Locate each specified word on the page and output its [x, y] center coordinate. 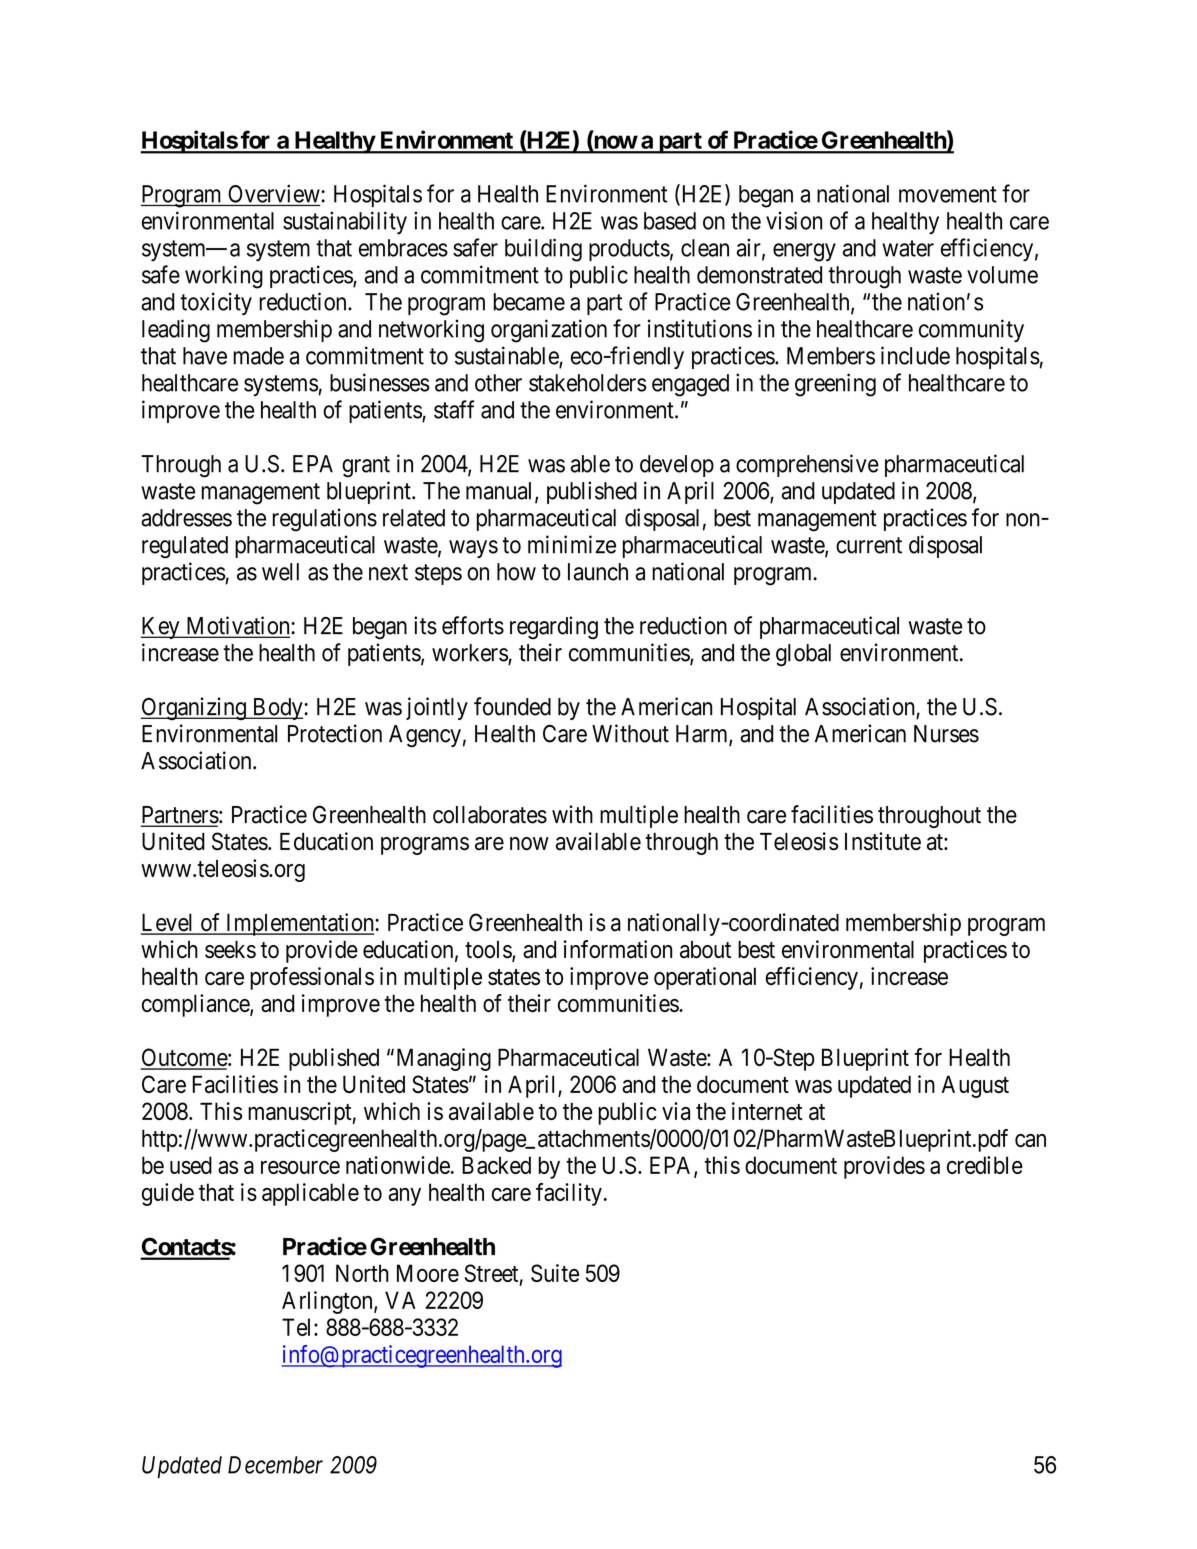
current [869, 545]
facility [569, 1194]
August [975, 1086]
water [908, 248]
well [280, 572]
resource [300, 1167]
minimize [572, 544]
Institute [883, 841]
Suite [555, 1273]
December [275, 1465]
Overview [275, 193]
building [543, 250]
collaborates [490, 815]
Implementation [300, 924]
